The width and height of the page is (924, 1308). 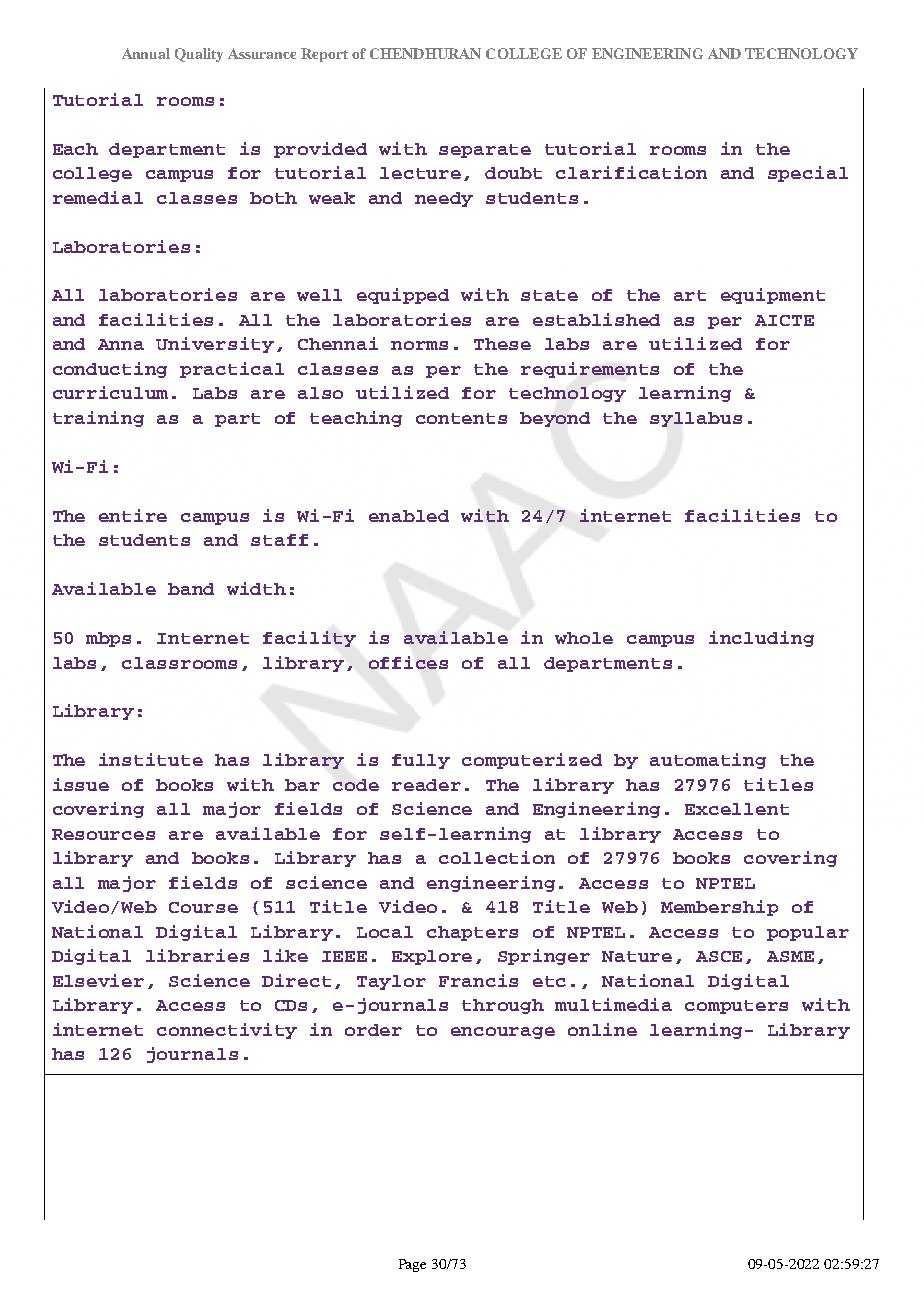 What do you see at coordinates (631, 172) in the page?
I see `clarification` at bounding box center [631, 172].
